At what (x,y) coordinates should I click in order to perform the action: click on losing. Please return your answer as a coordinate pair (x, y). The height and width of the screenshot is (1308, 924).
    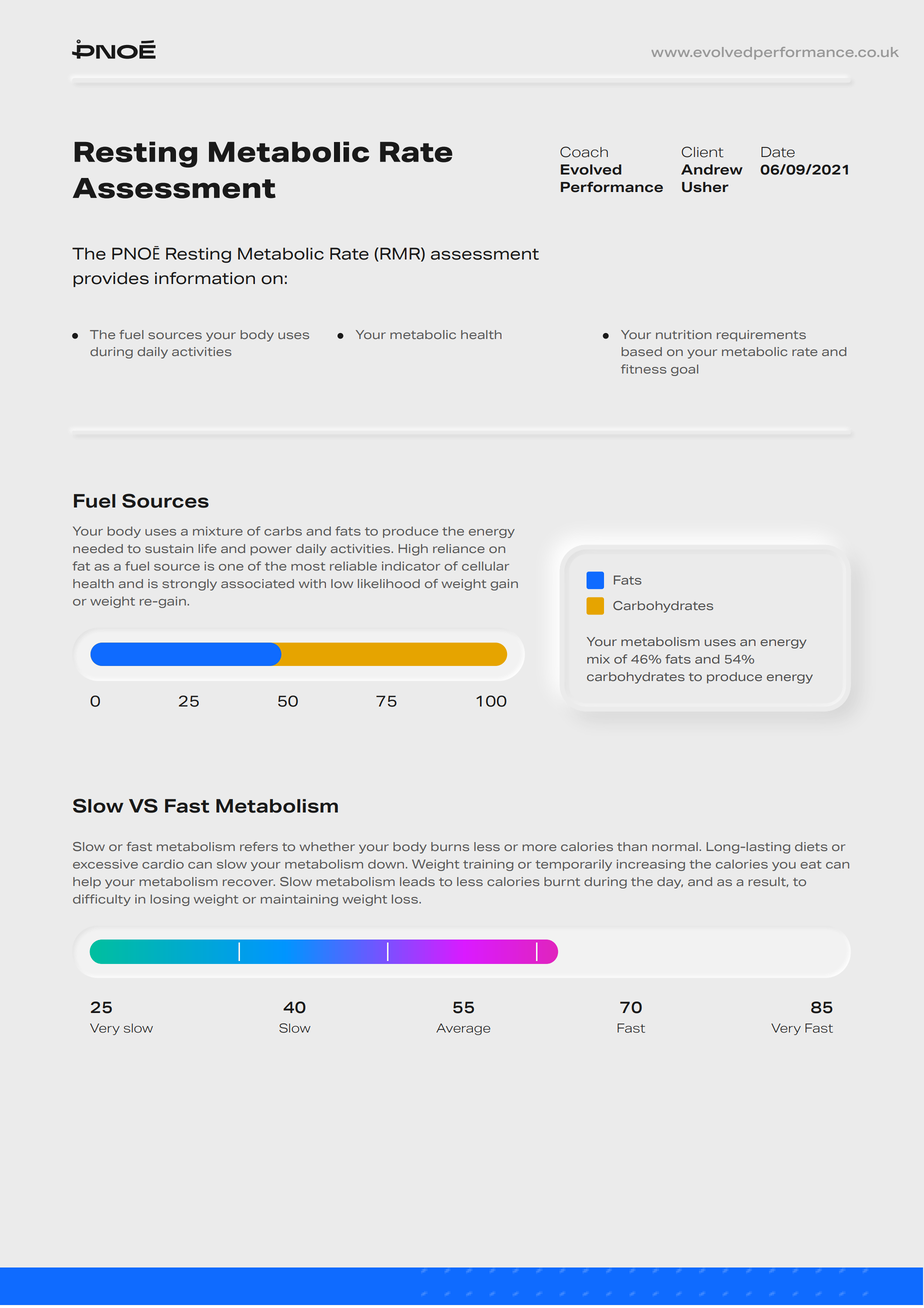
    Looking at the image, I should click on (169, 900).
